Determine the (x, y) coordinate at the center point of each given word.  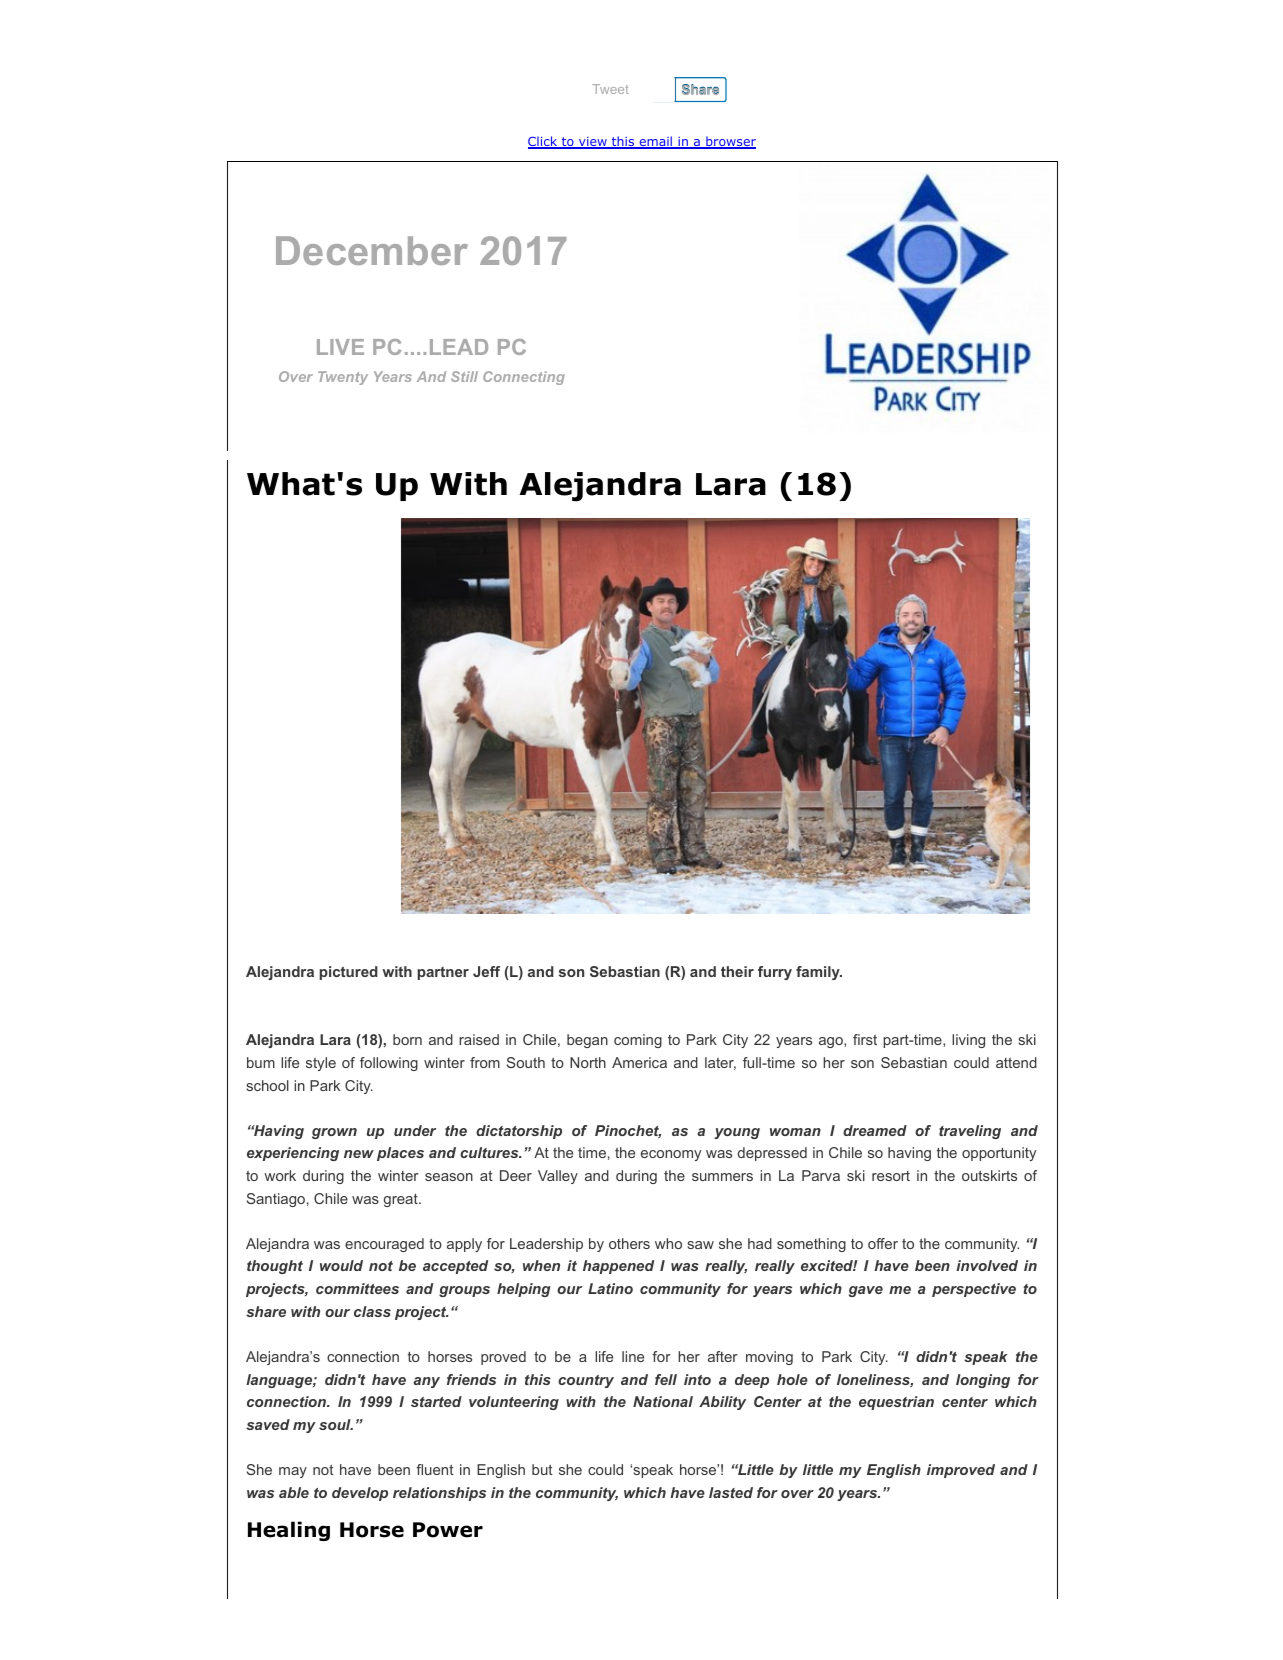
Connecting (524, 378)
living (968, 1041)
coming (638, 1041)
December (372, 250)
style (321, 1064)
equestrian (896, 1403)
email (655, 142)
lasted (731, 1492)
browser (730, 142)
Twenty (343, 378)
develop (360, 1494)
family (819, 973)
